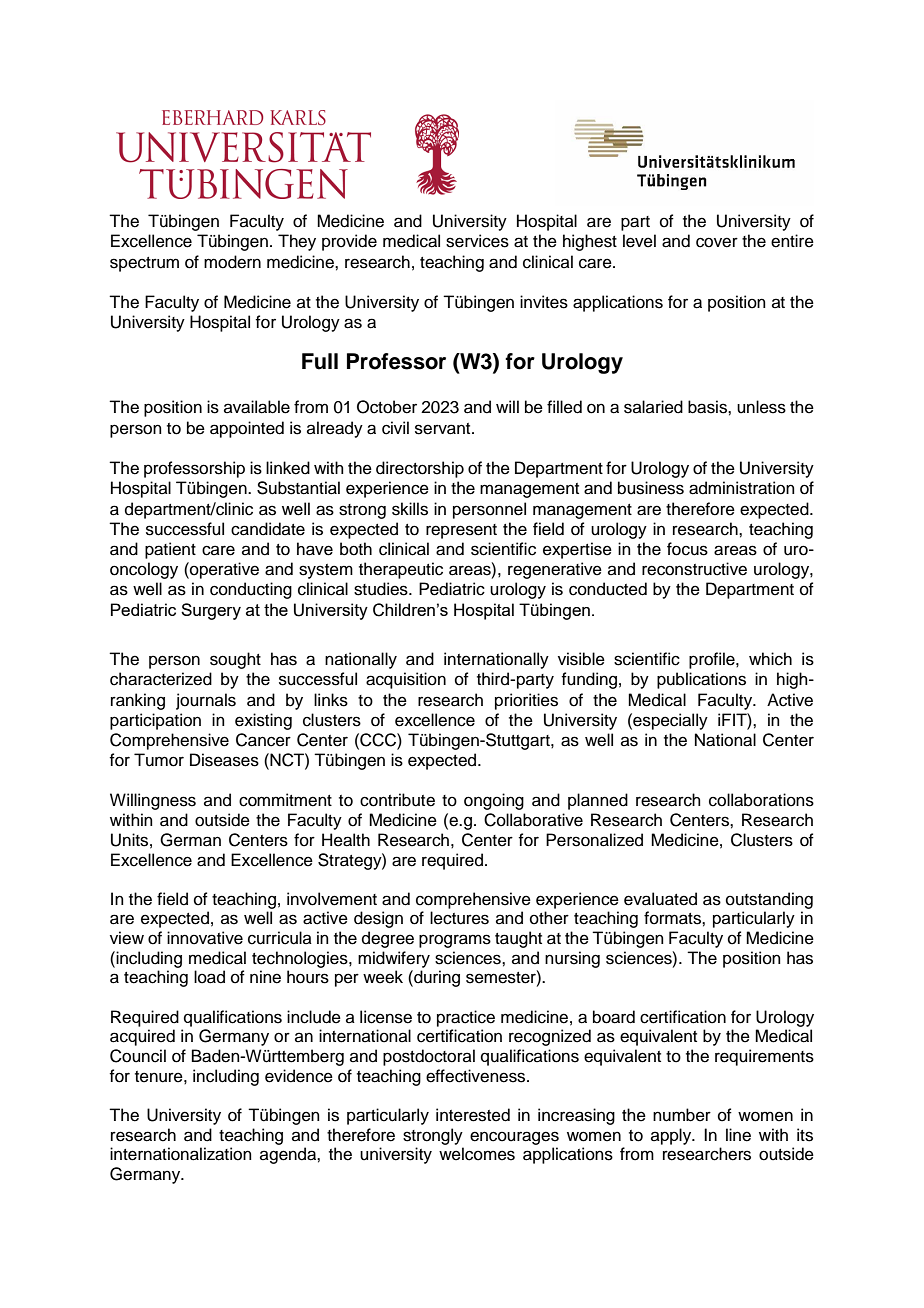  I want to click on modern, so click(232, 262).
